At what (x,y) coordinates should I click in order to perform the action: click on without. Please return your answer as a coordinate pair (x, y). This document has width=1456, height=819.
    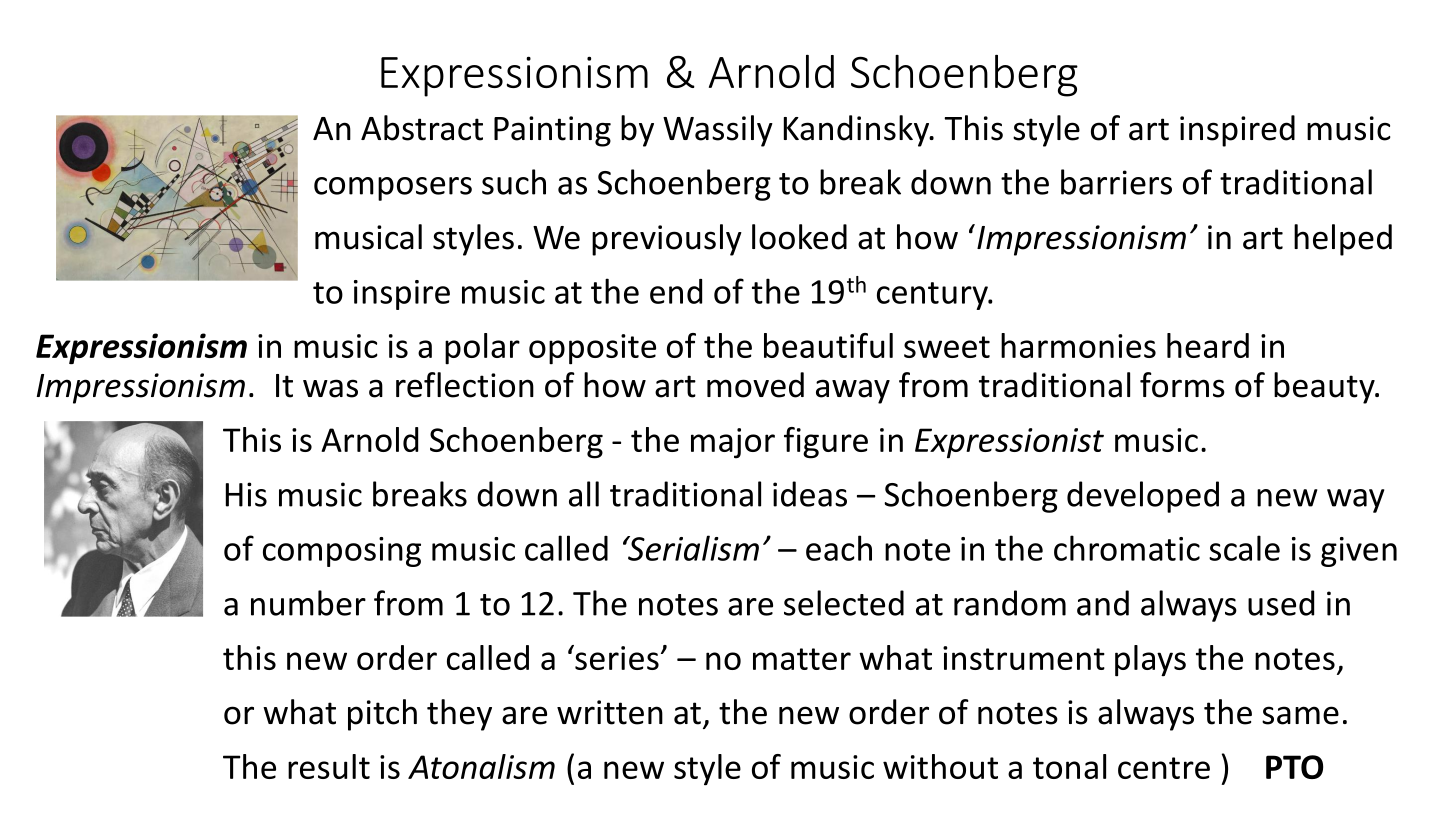
    Looking at the image, I should click on (940, 766).
